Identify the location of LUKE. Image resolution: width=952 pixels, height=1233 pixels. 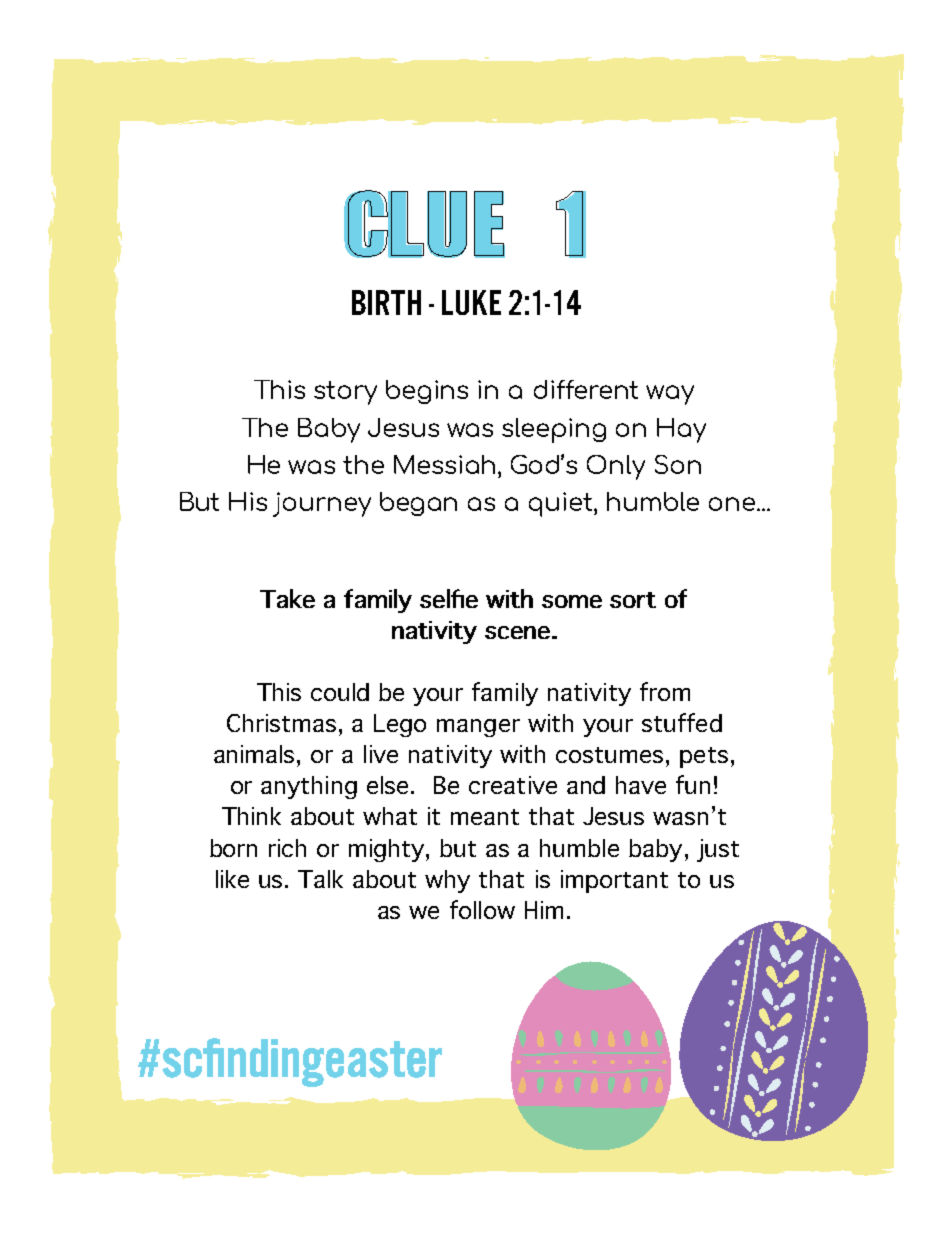
(471, 302).
